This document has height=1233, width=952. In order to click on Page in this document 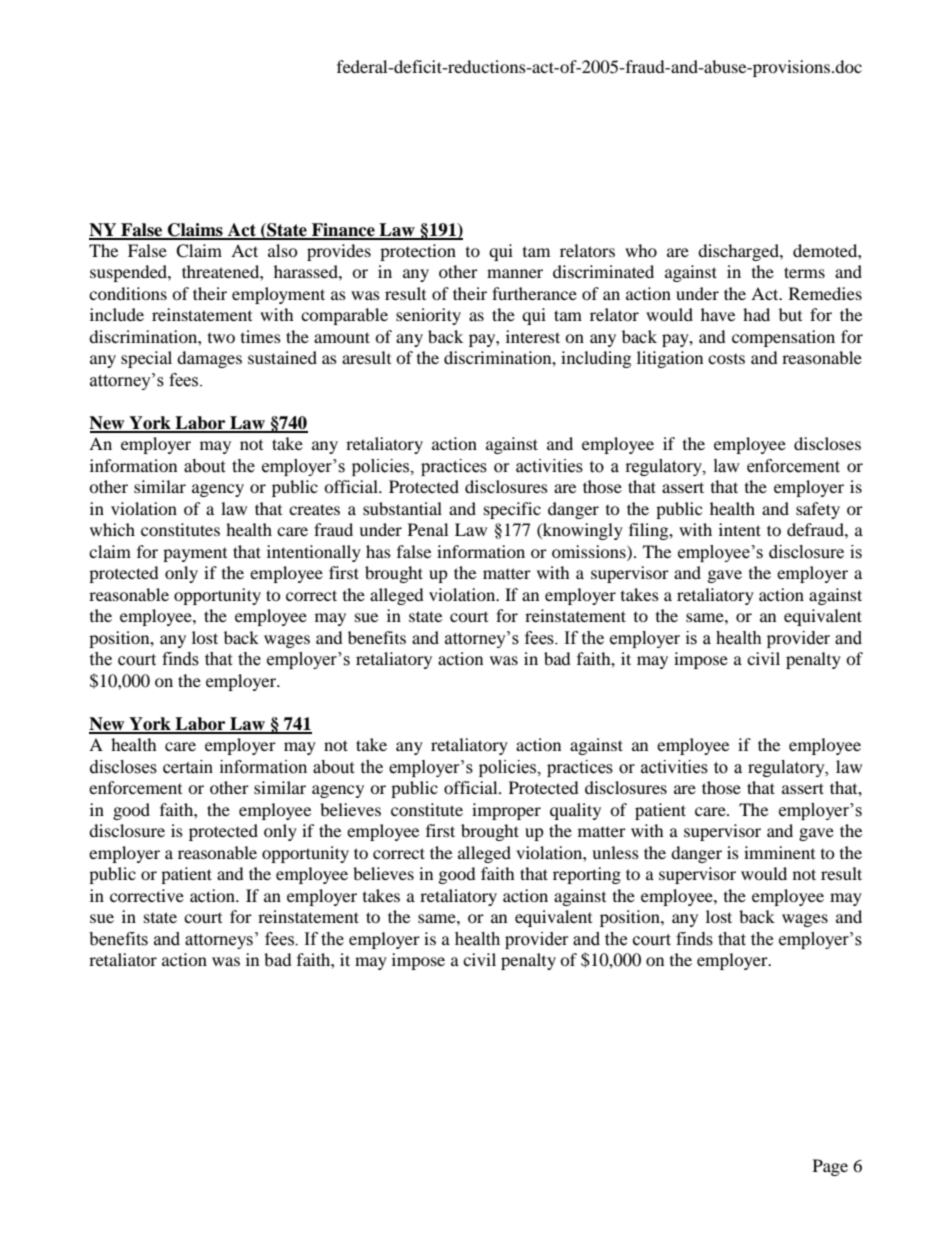, I will do `click(830, 1167)`.
